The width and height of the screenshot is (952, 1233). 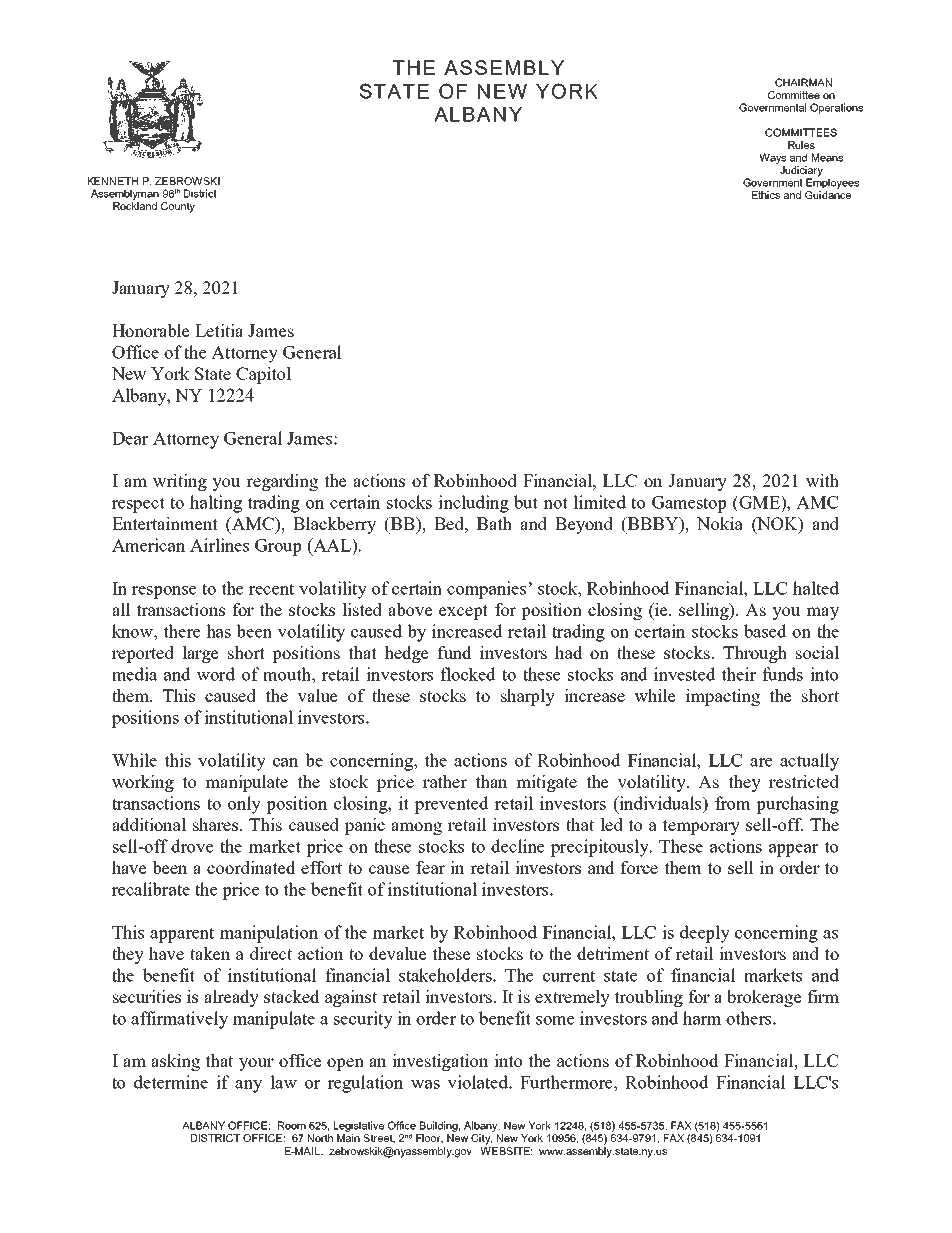 What do you see at coordinates (772, 158) in the screenshot?
I see `Ways` at bounding box center [772, 158].
